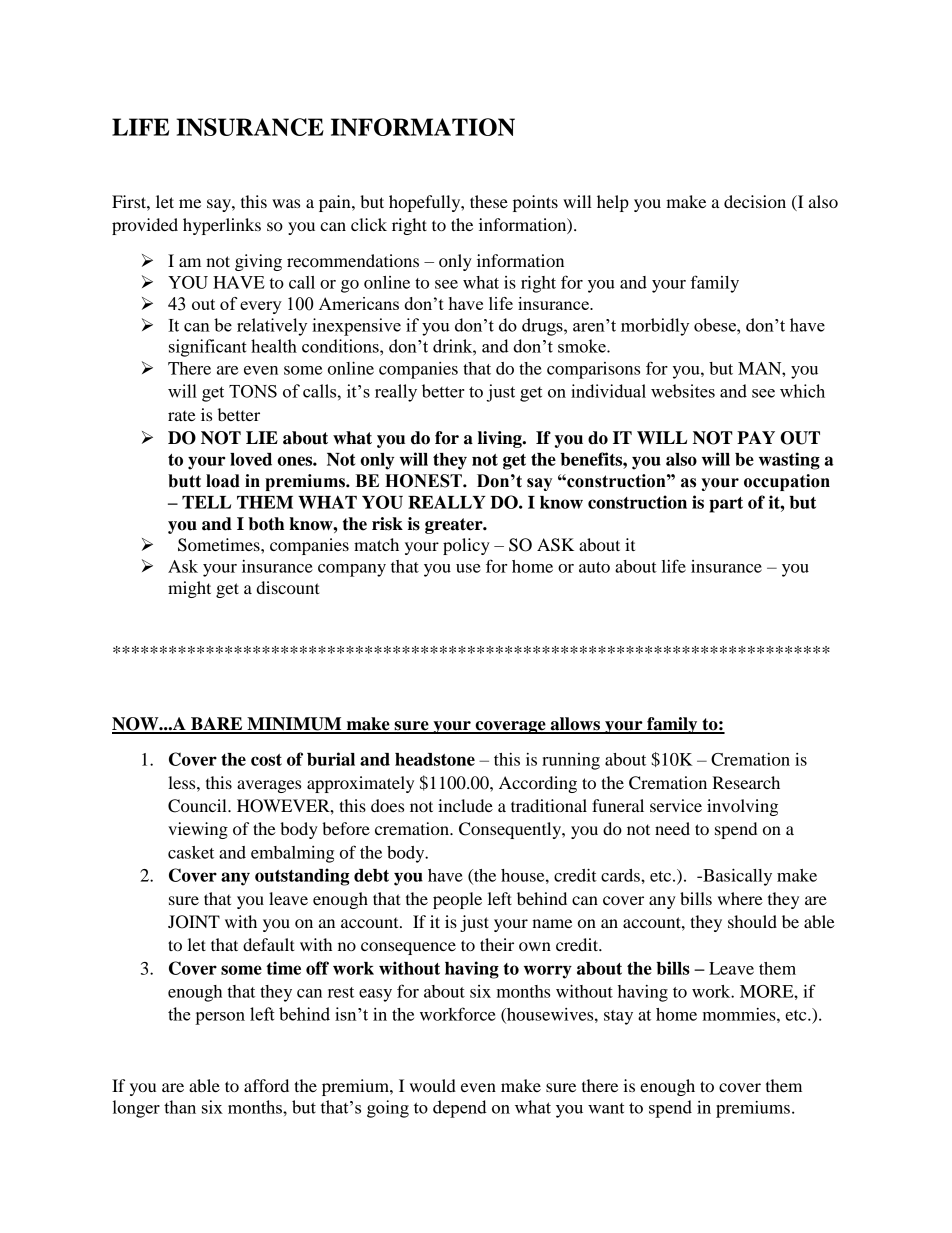 The image size is (952, 1233). I want to click on allows, so click(575, 725).
